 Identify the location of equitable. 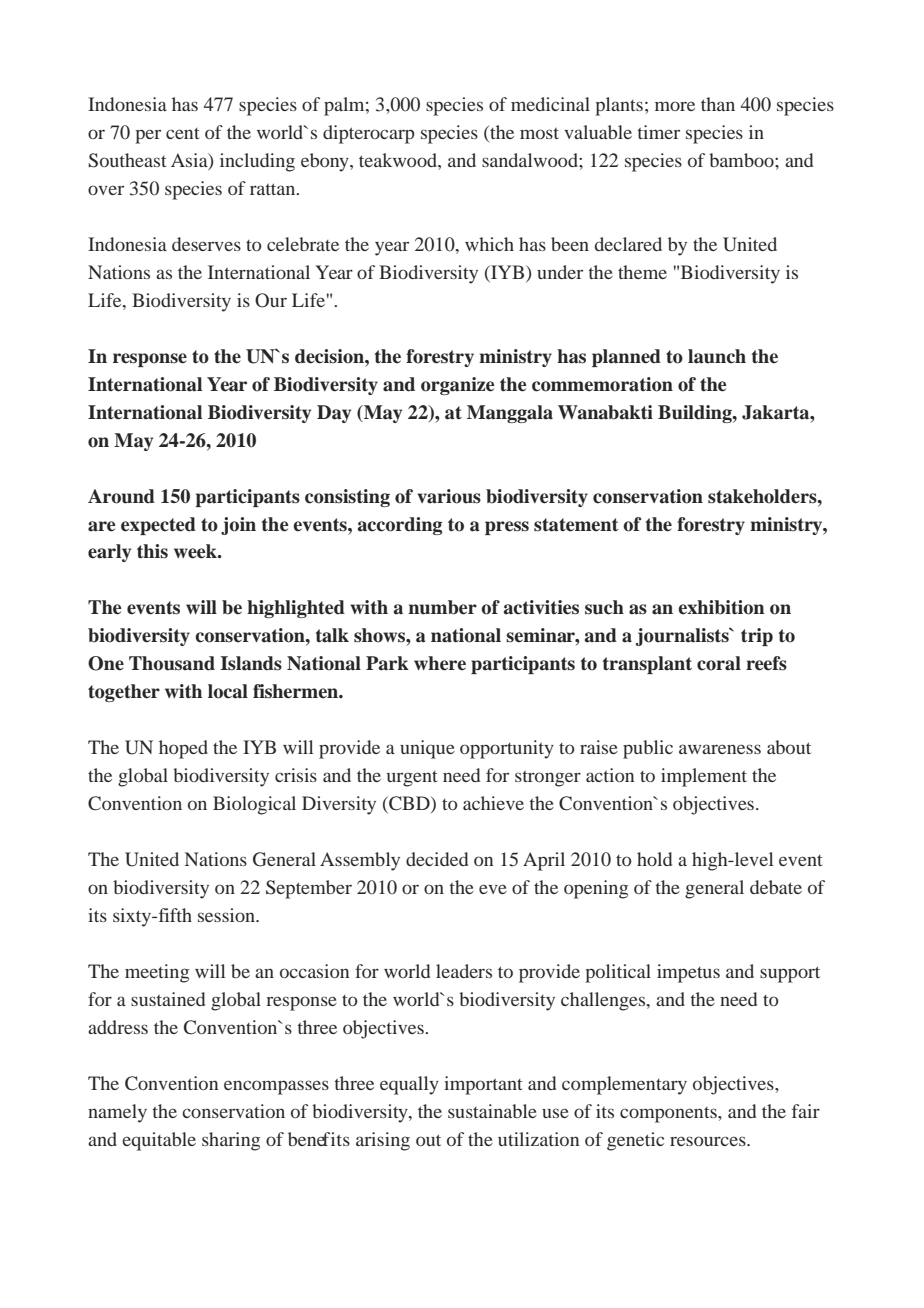
(159, 1141).
